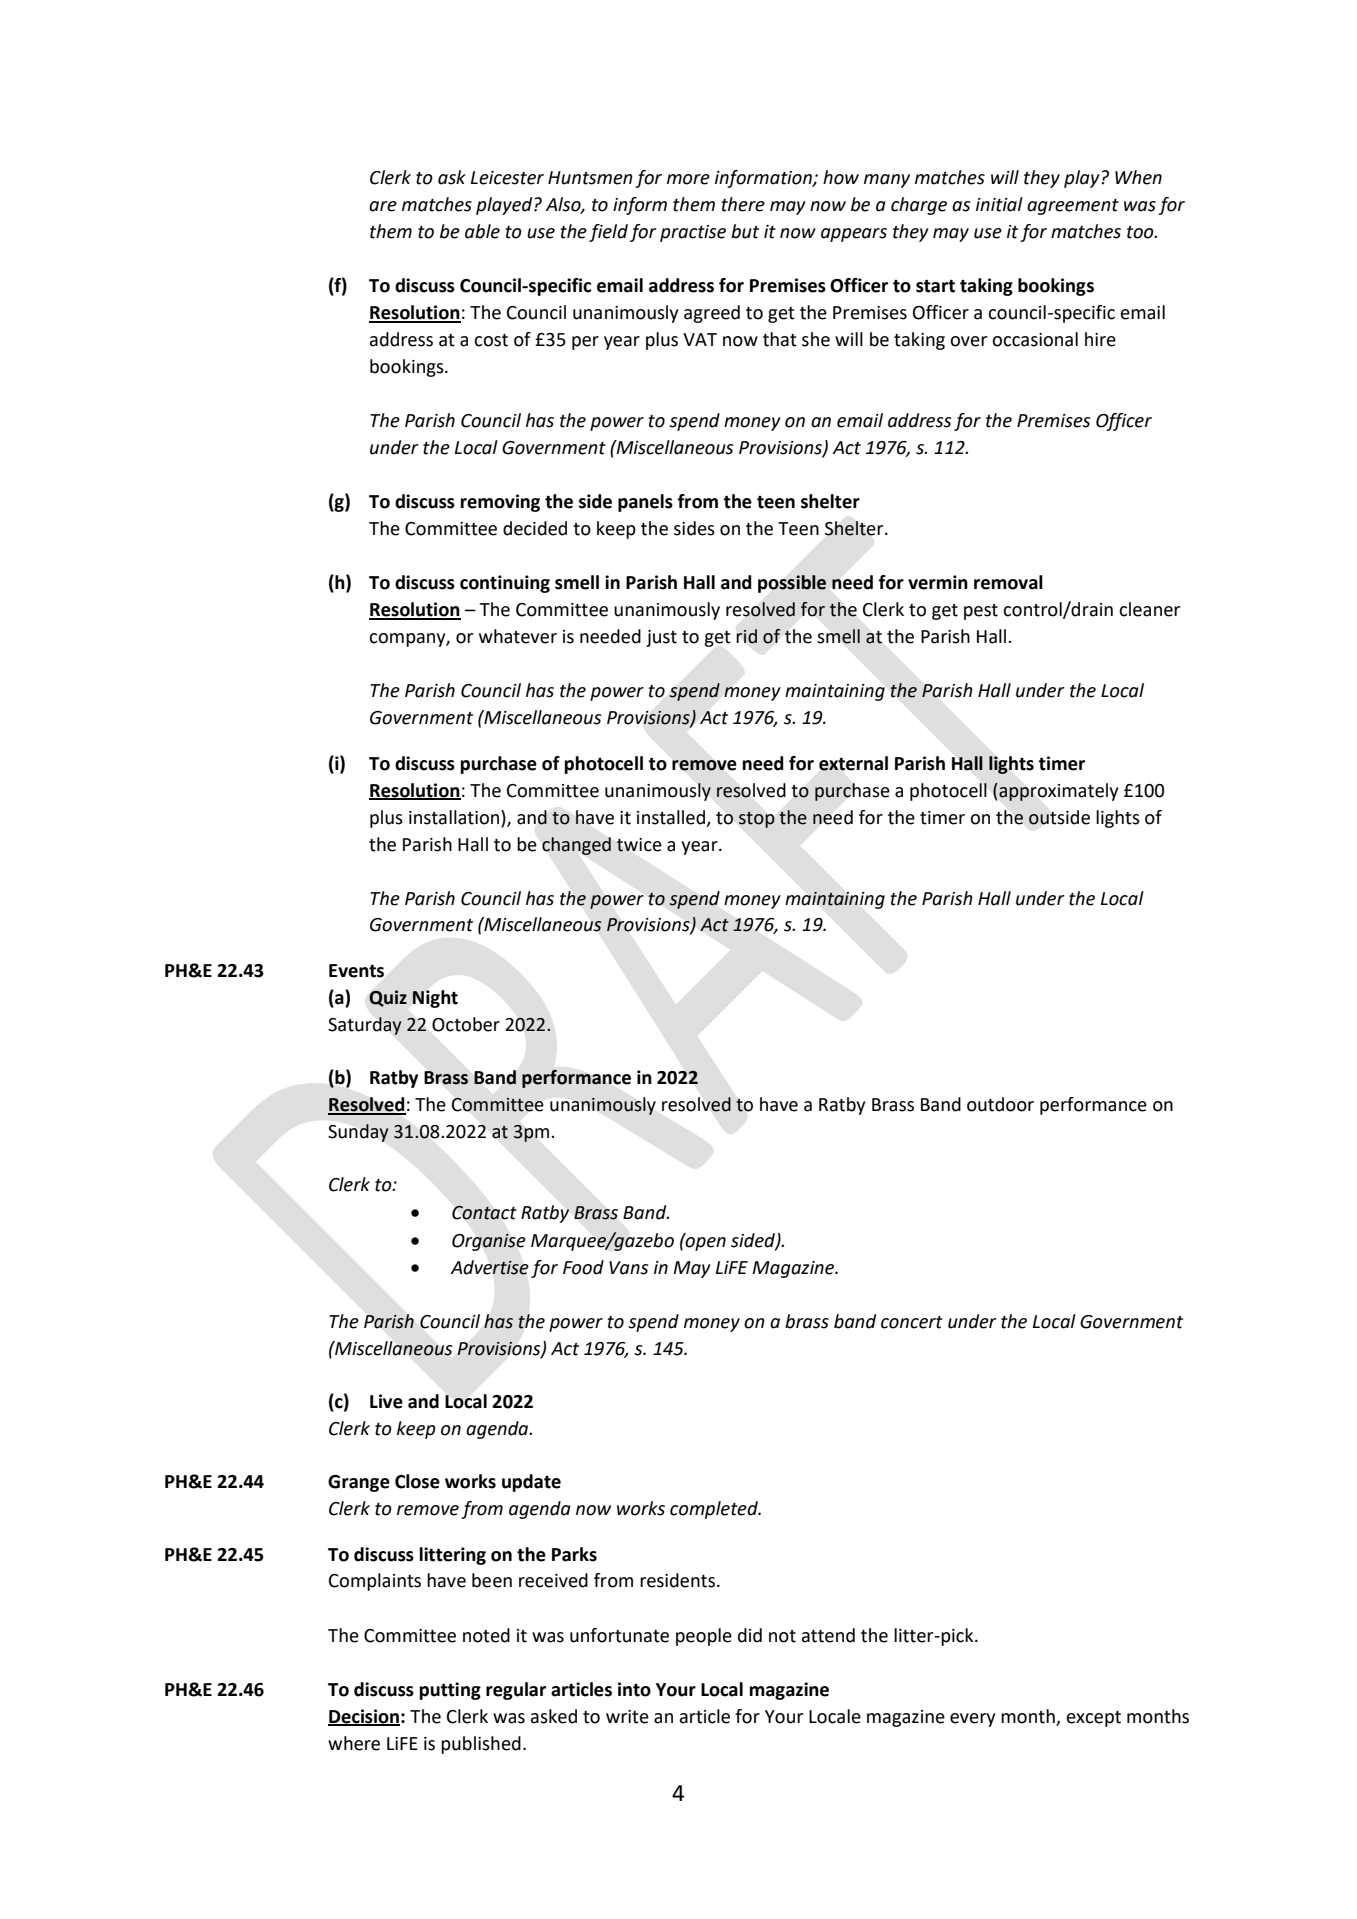 This page has height=1919, width=1357. Describe the element at coordinates (745, 231) in the page. I see `but` at that location.
